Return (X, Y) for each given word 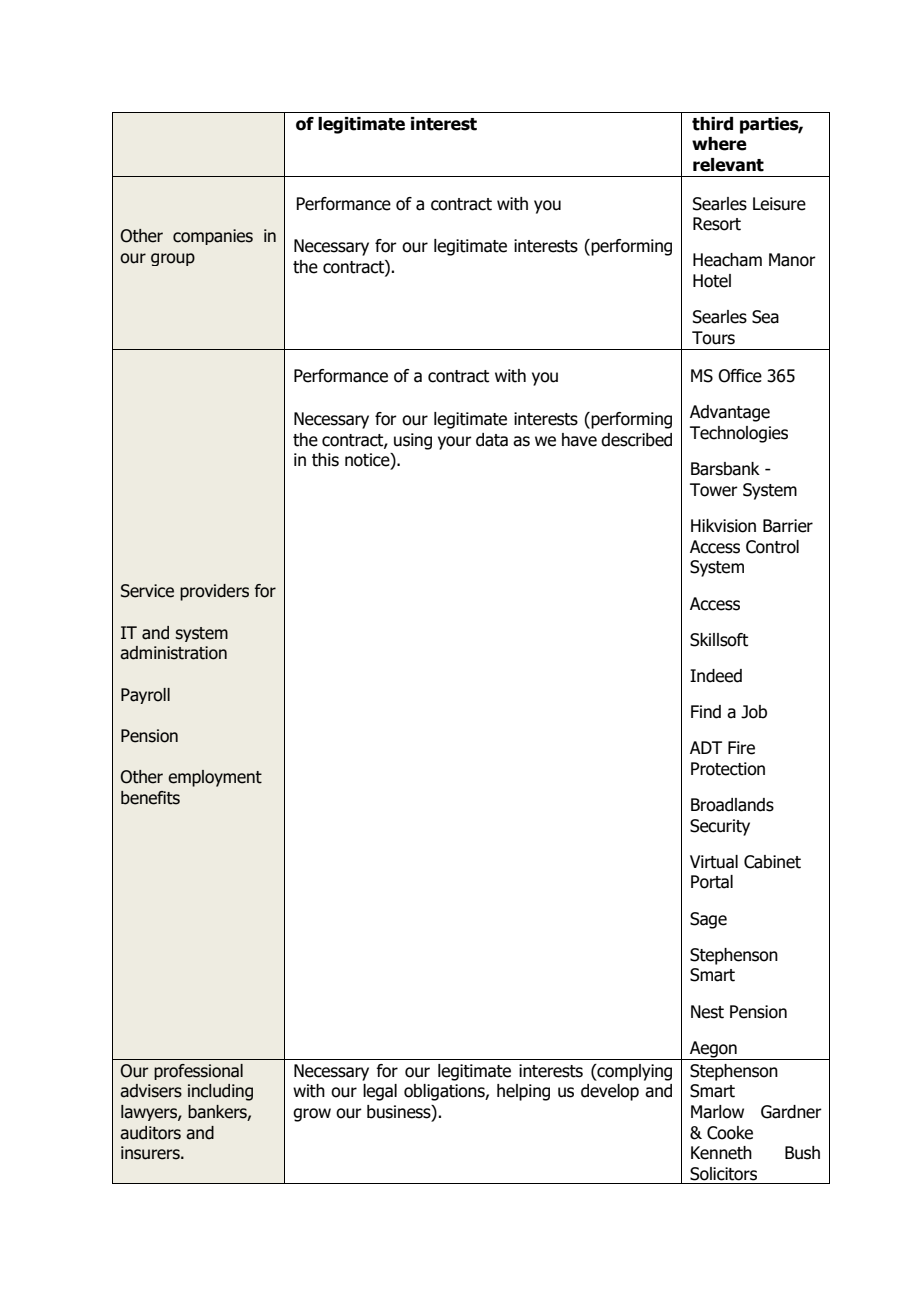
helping (523, 1092)
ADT (706, 747)
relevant (728, 165)
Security (720, 827)
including (220, 1092)
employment (215, 778)
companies (213, 237)
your (455, 443)
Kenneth (721, 1153)
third (712, 124)
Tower (714, 490)
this (325, 460)
